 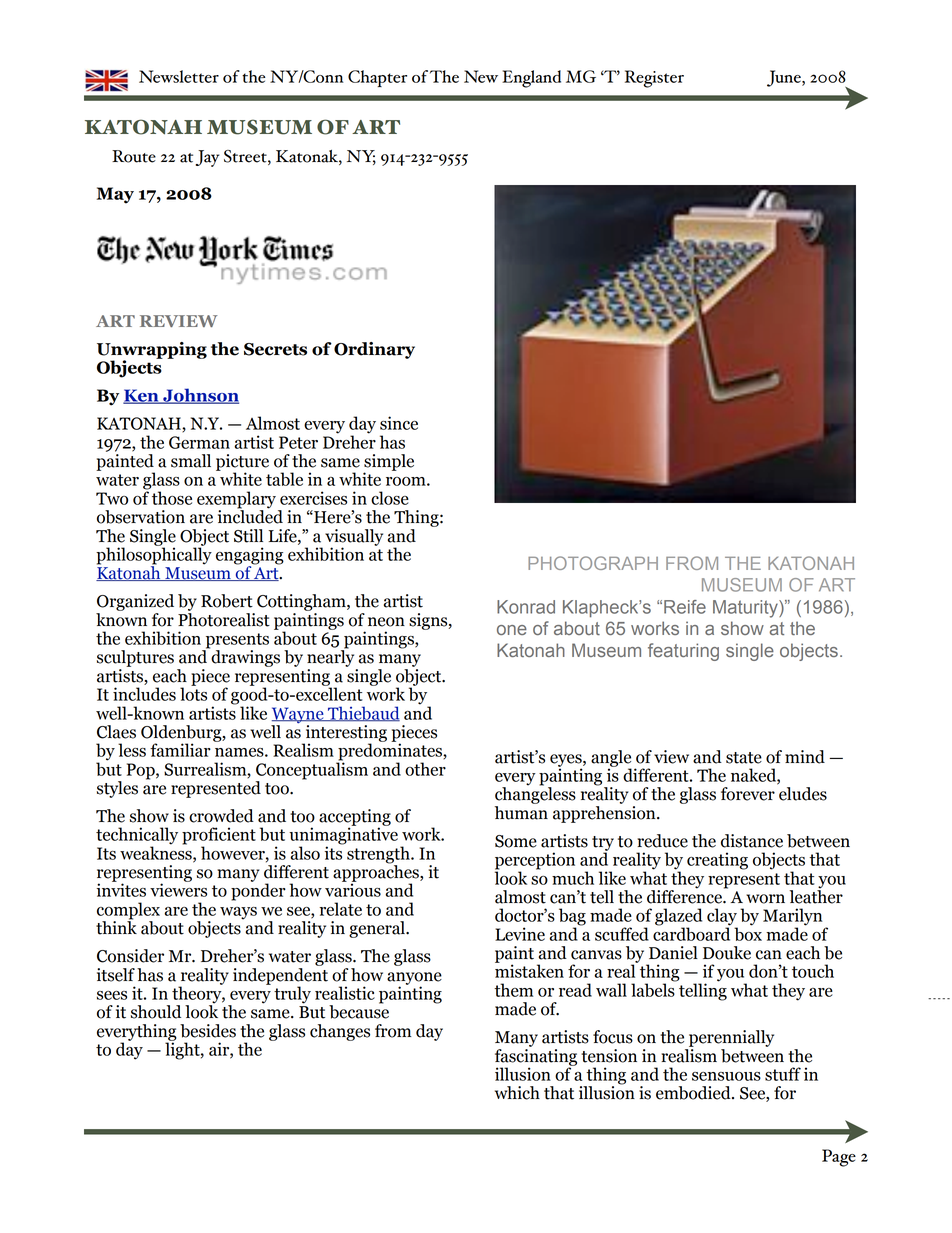 What do you see at coordinates (726, 1076) in the screenshot?
I see `sensuous` at bounding box center [726, 1076].
